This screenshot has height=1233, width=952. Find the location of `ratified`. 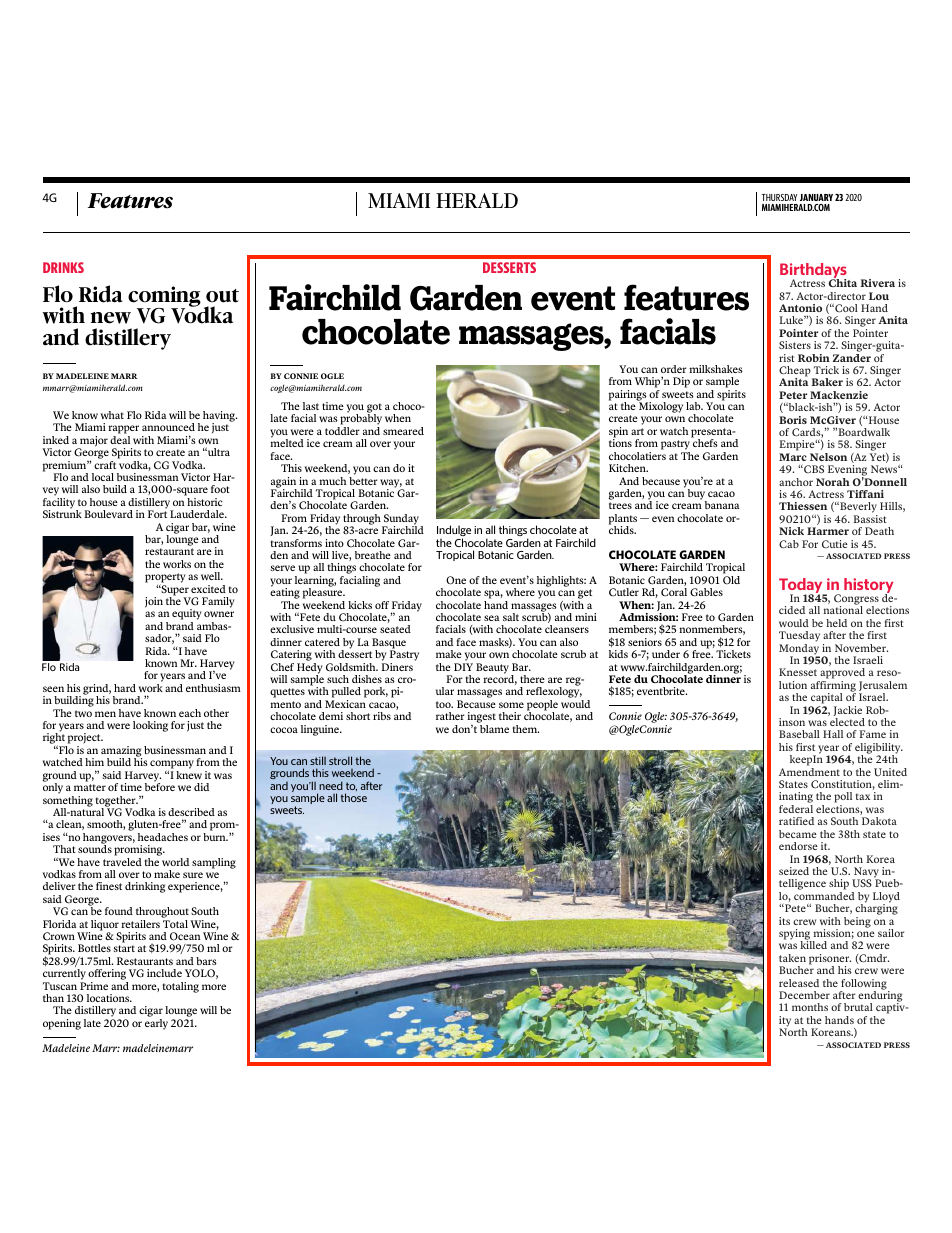

ratified is located at coordinates (796, 821).
